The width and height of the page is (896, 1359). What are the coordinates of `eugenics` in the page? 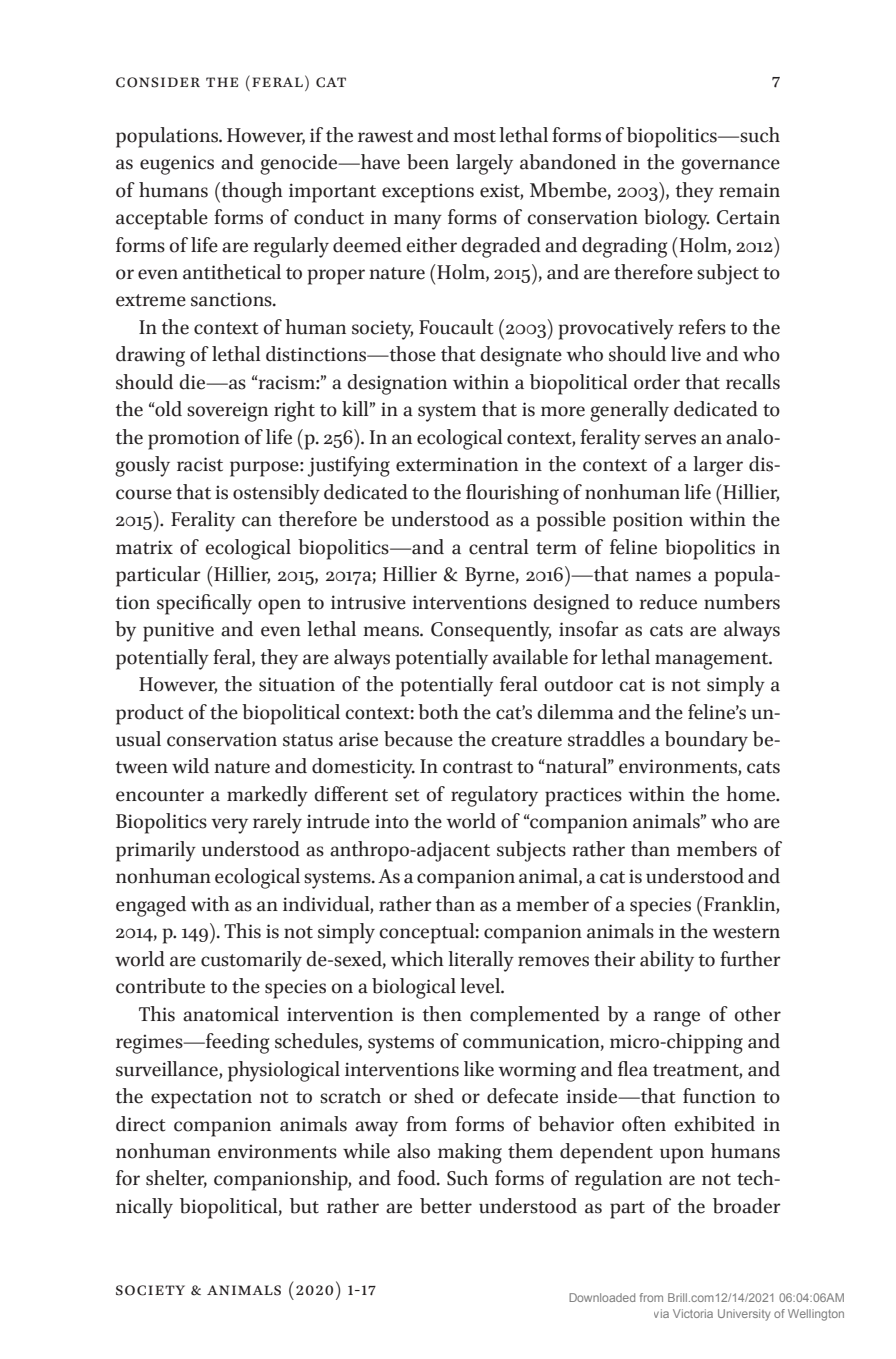 It's located at (177, 165).
